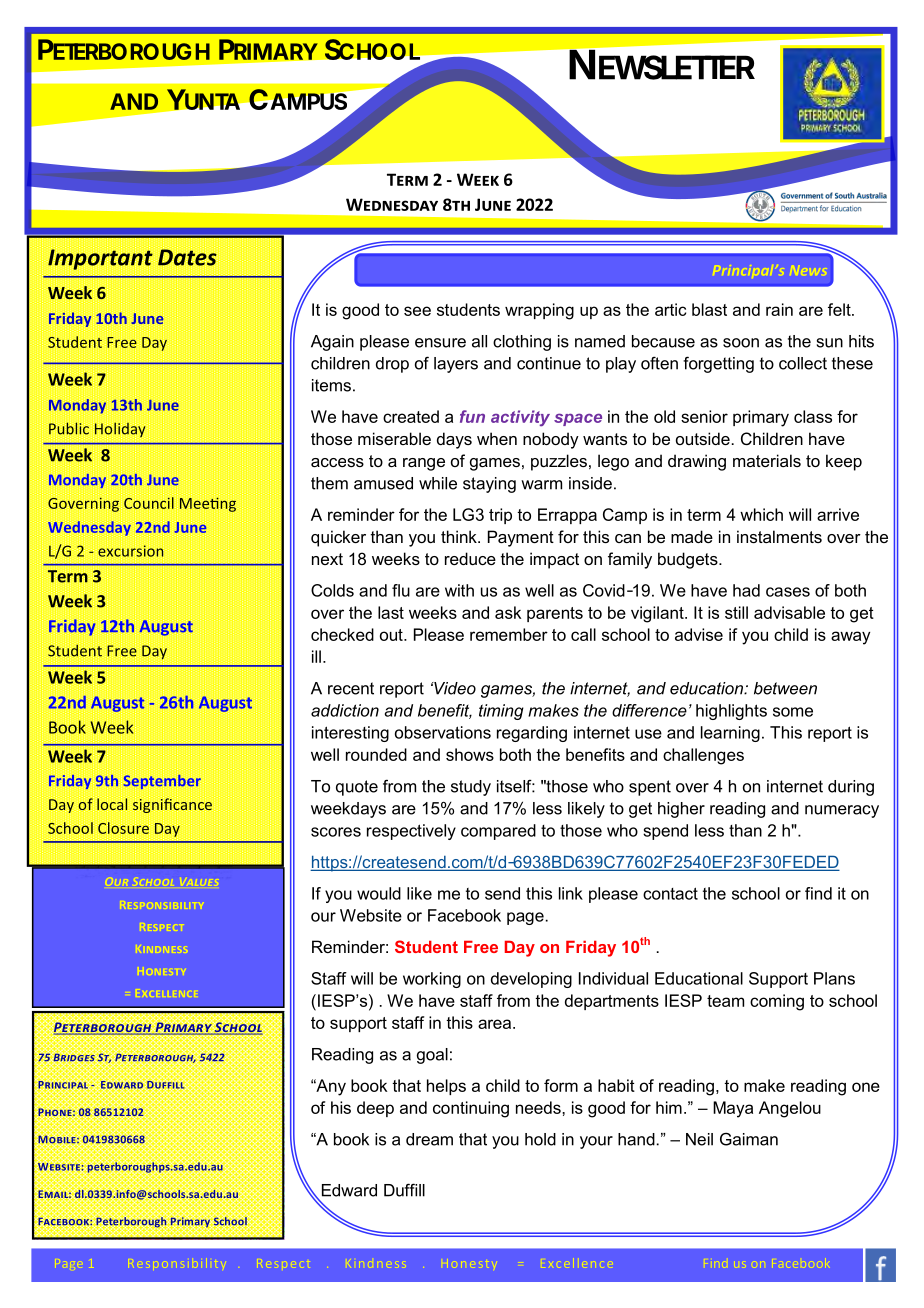 The width and height of the screenshot is (924, 1308). Describe the element at coordinates (417, 311) in the screenshot. I see `see` at that location.
